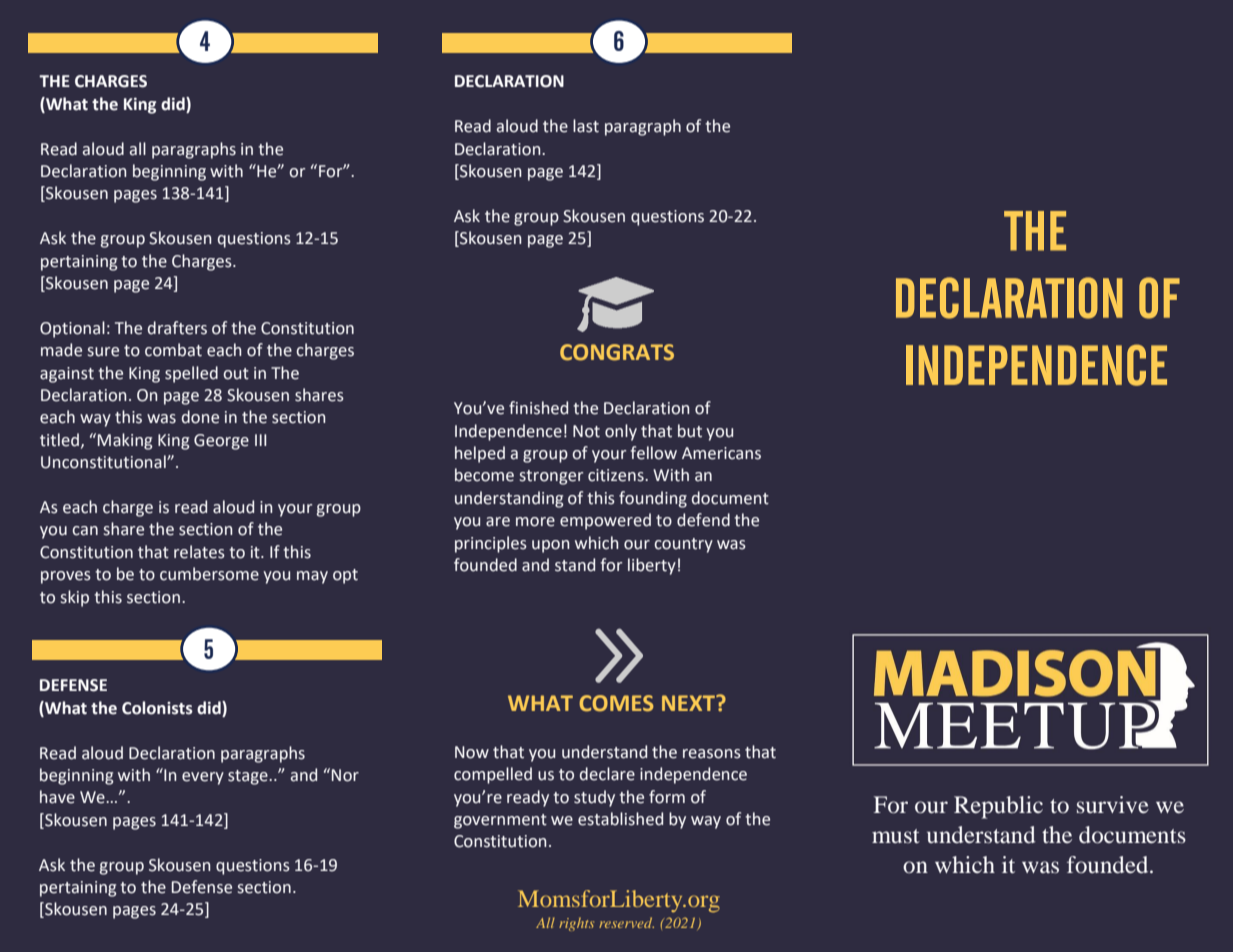 The height and width of the image is (952, 1233). What do you see at coordinates (617, 352) in the image?
I see `CONGRATS` at bounding box center [617, 352].
